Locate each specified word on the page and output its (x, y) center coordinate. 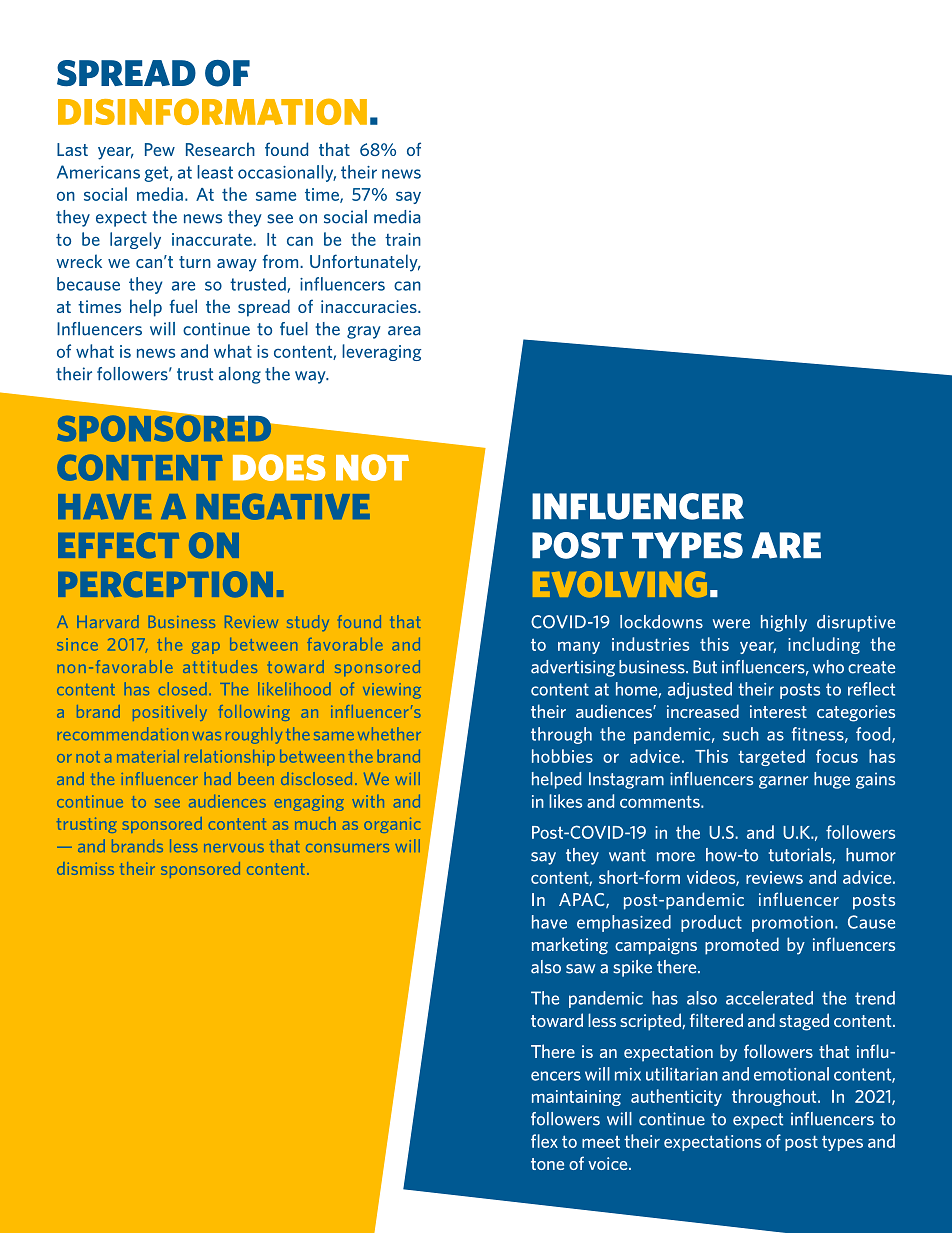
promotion (792, 924)
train (403, 239)
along (240, 375)
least (215, 172)
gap (206, 648)
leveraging (381, 352)
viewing (392, 691)
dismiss (85, 868)
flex (544, 1141)
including (824, 645)
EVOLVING (620, 584)
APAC (583, 900)
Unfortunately (365, 263)
